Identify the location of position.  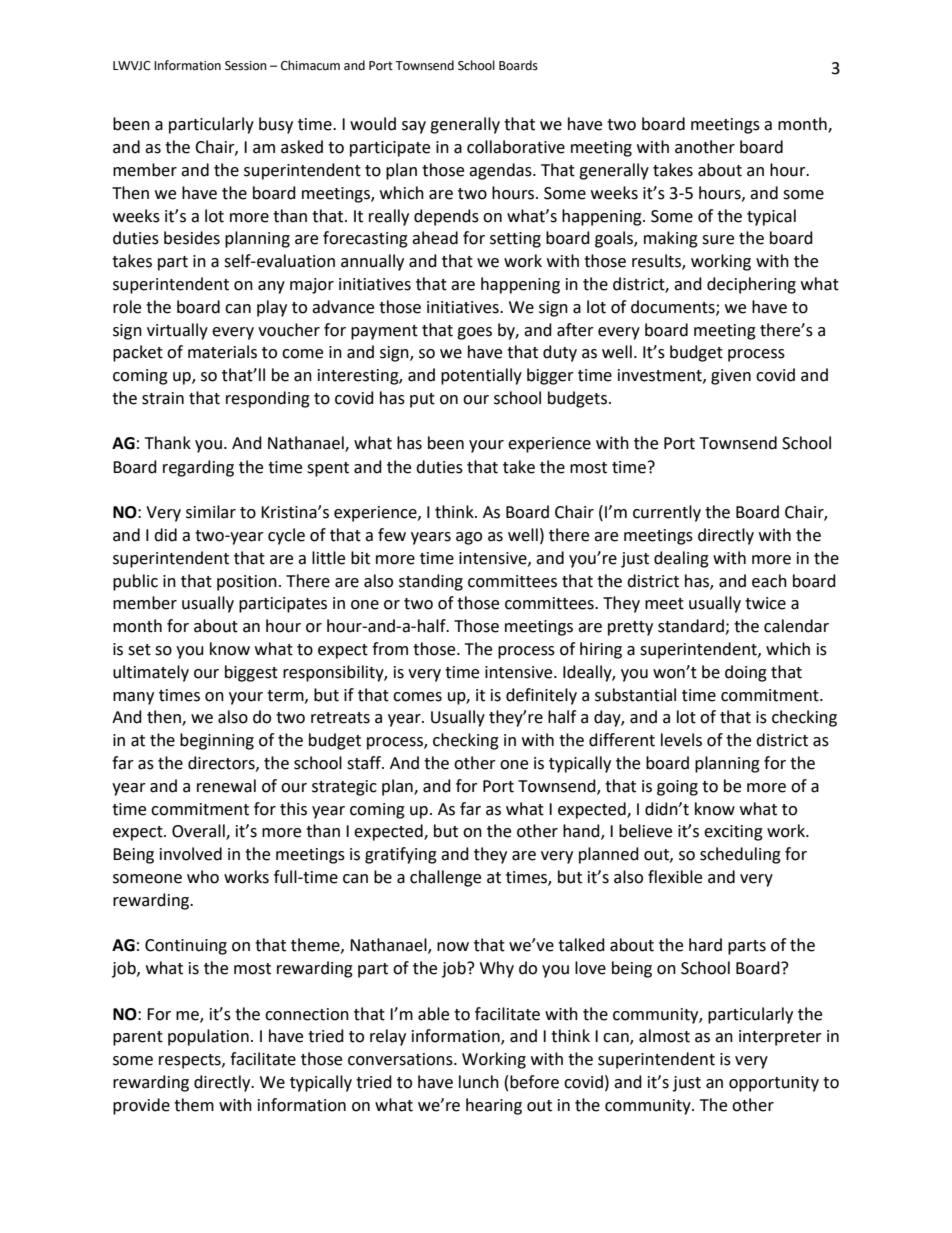
(247, 583).
